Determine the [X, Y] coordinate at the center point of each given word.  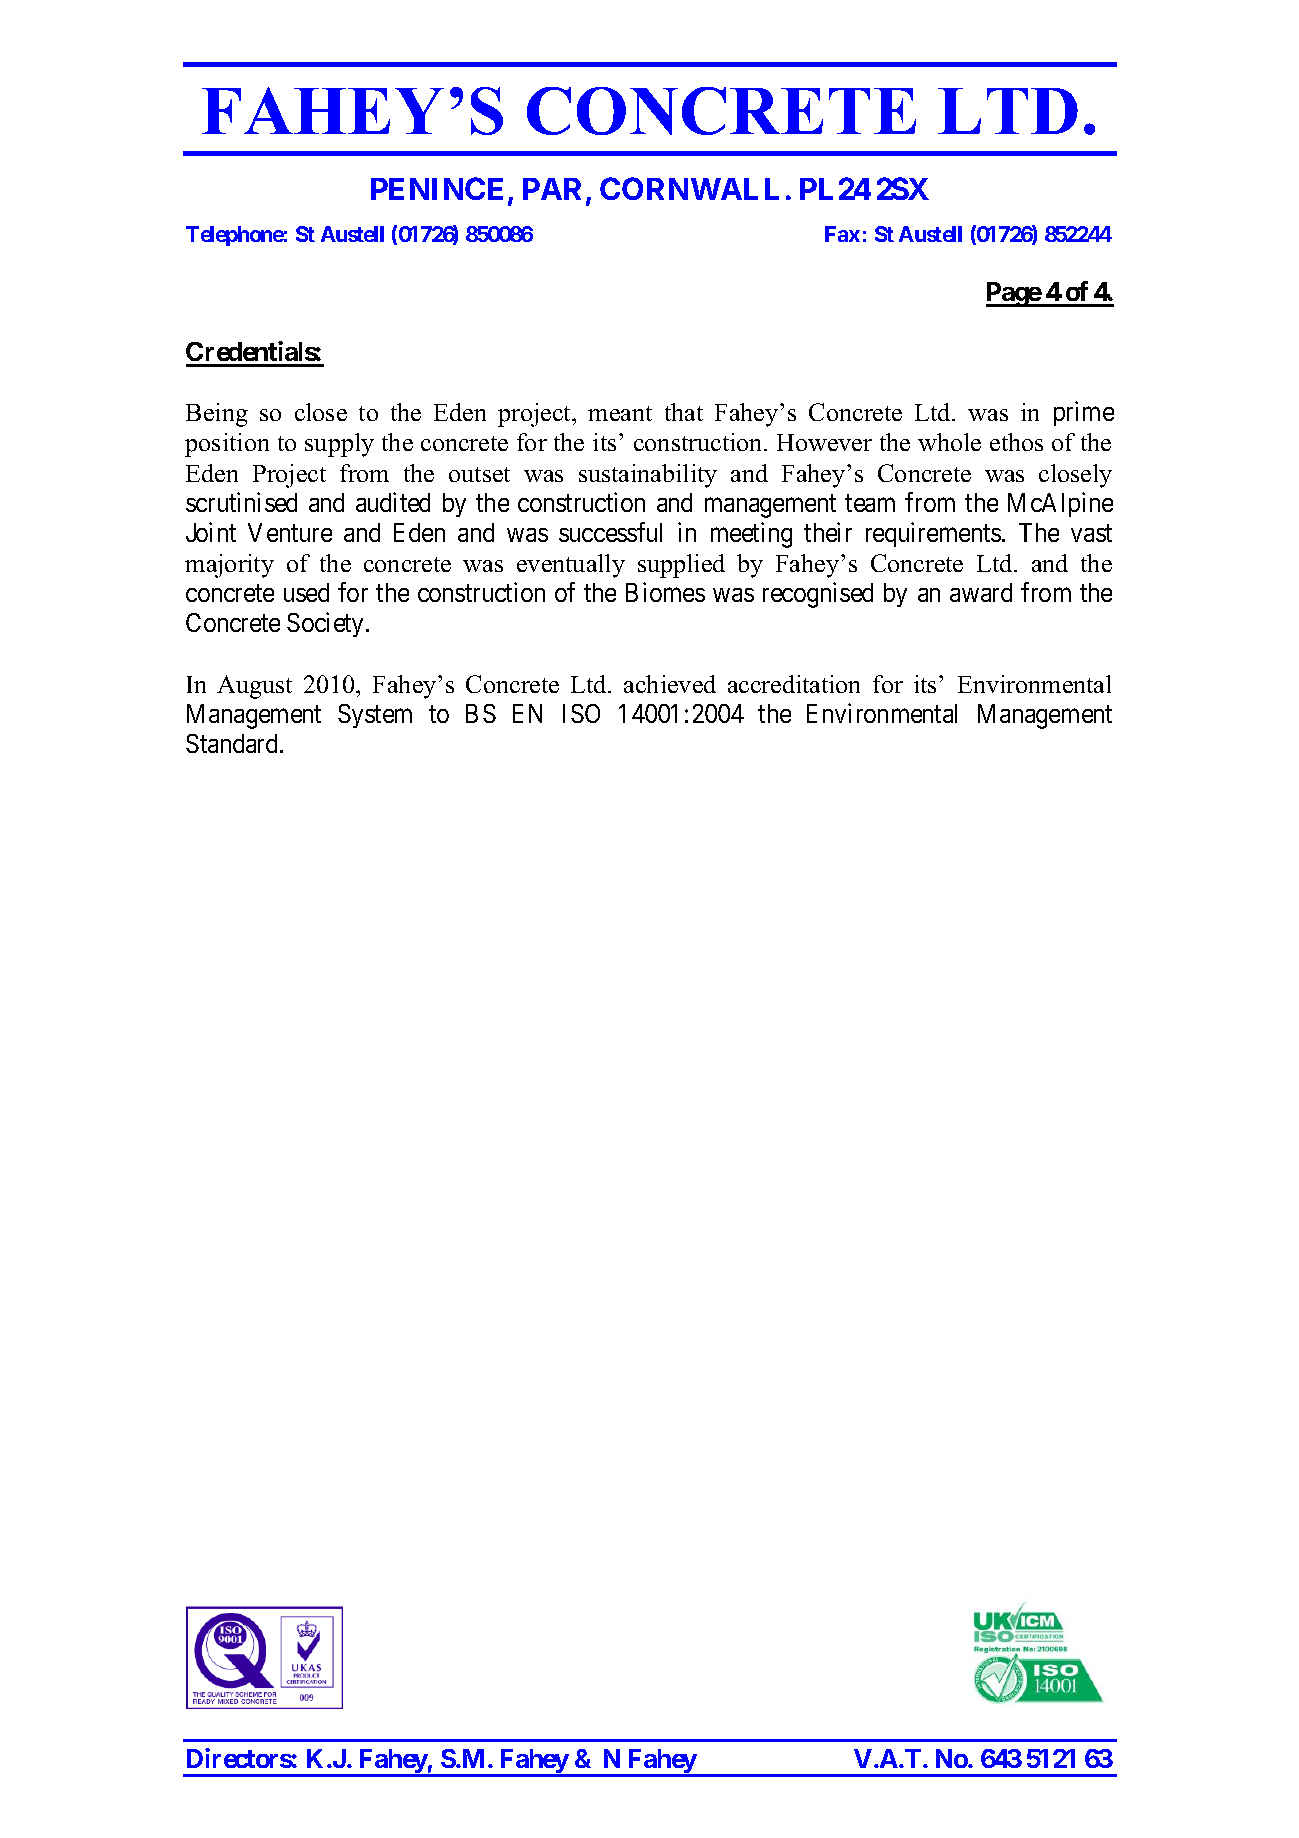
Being [217, 415]
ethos [1016, 442]
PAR [555, 190]
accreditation [794, 684]
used [306, 592]
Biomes [665, 592]
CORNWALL [689, 188]
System [375, 716]
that [684, 412]
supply [339, 445]
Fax [842, 234]
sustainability [648, 476]
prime [1084, 413]
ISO [581, 713]
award [981, 592]
